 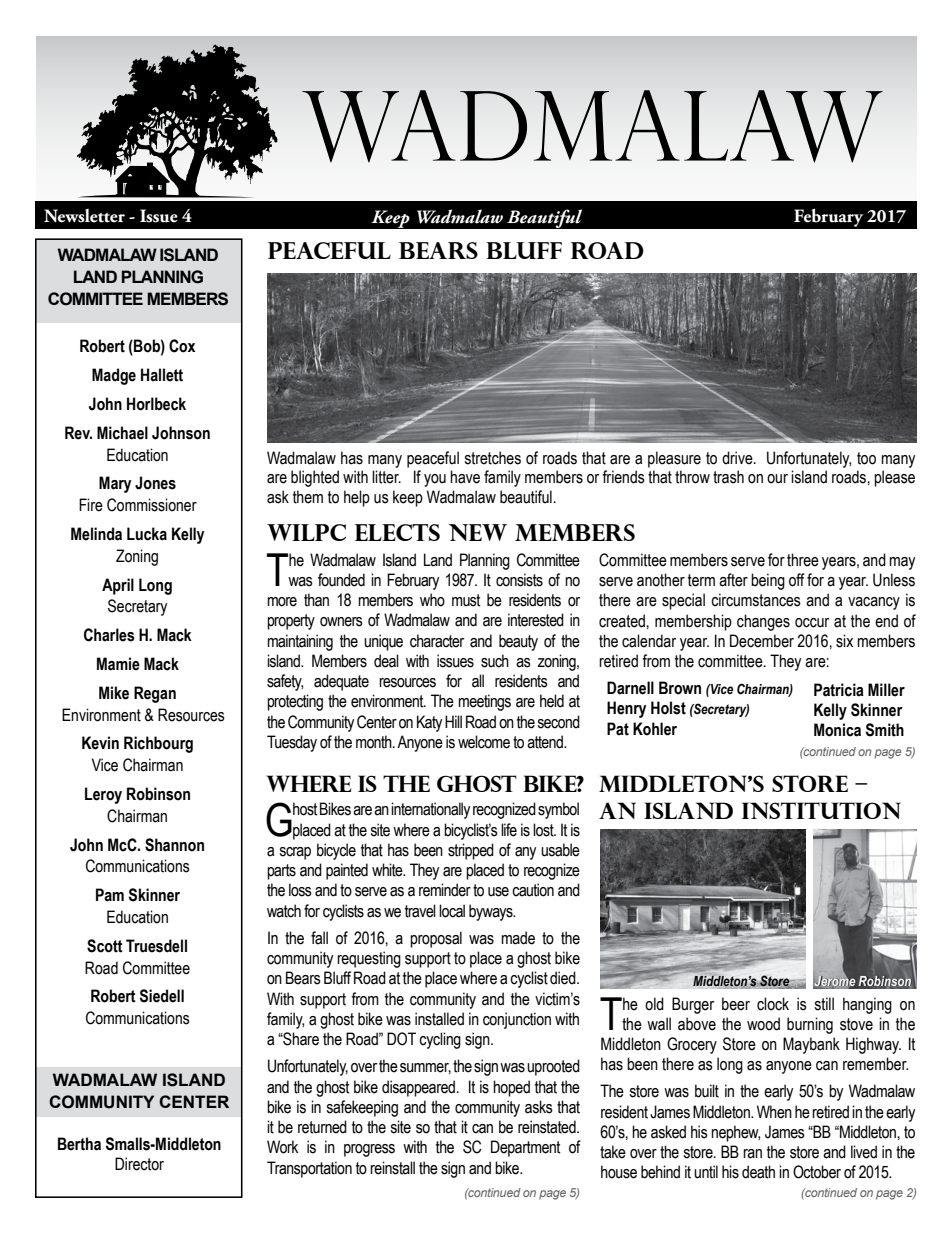 I want to click on Director, so click(x=139, y=1164).
